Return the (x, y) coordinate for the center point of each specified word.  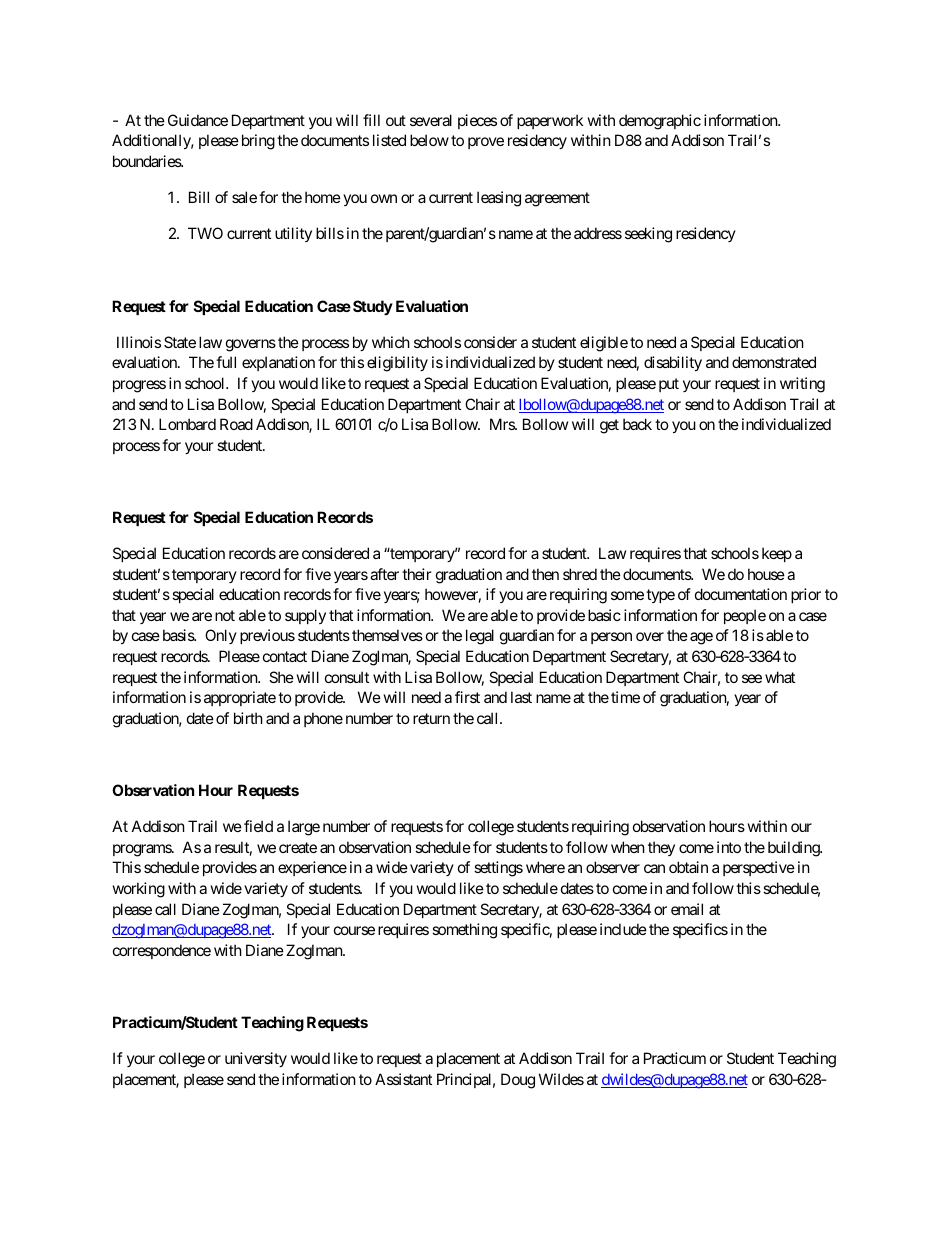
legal (480, 637)
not (225, 615)
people (745, 616)
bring (258, 142)
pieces (477, 121)
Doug (518, 1081)
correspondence (162, 951)
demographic (660, 122)
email (687, 909)
